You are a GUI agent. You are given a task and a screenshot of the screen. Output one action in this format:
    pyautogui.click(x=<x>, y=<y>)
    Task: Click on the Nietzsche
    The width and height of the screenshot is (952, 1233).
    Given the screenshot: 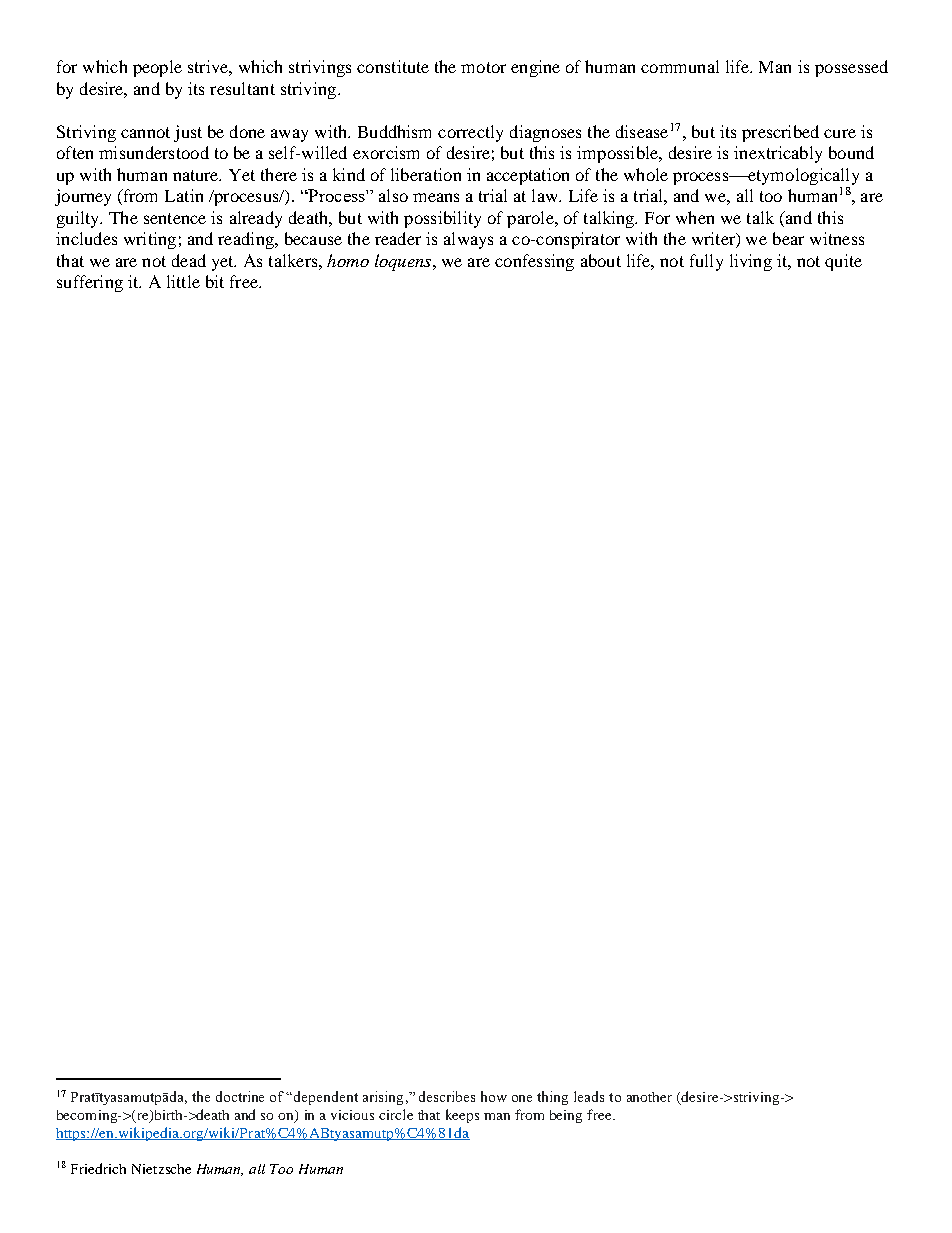 What is the action you would take?
    pyautogui.click(x=161, y=1169)
